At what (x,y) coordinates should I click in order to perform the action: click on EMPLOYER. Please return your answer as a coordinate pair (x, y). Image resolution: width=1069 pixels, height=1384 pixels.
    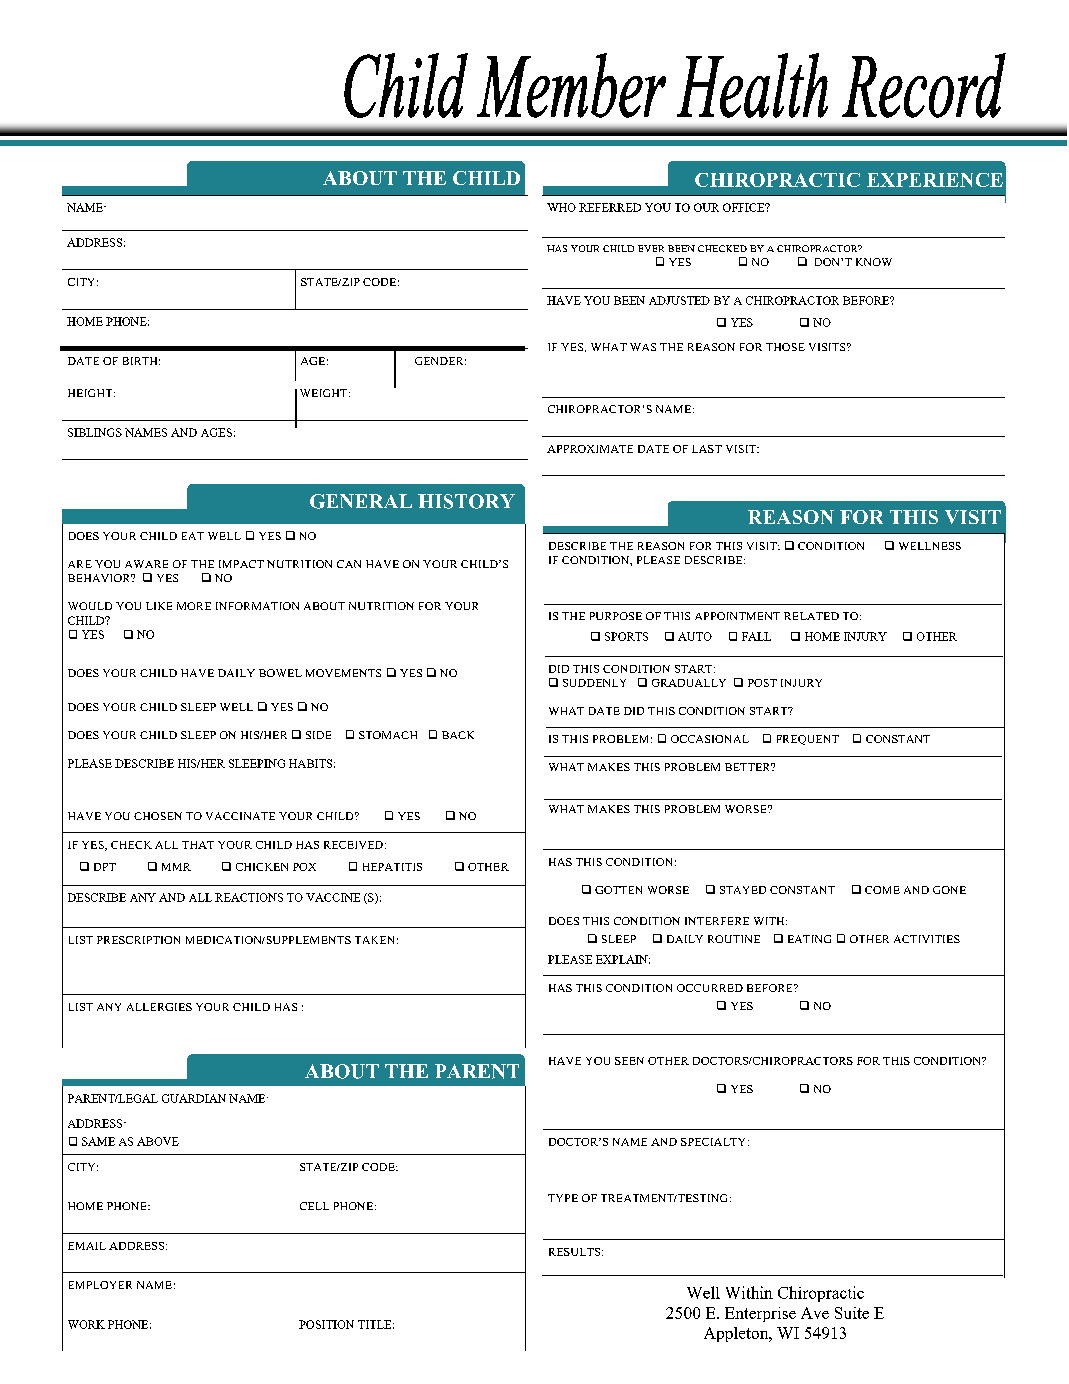
    Looking at the image, I should click on (100, 1285).
